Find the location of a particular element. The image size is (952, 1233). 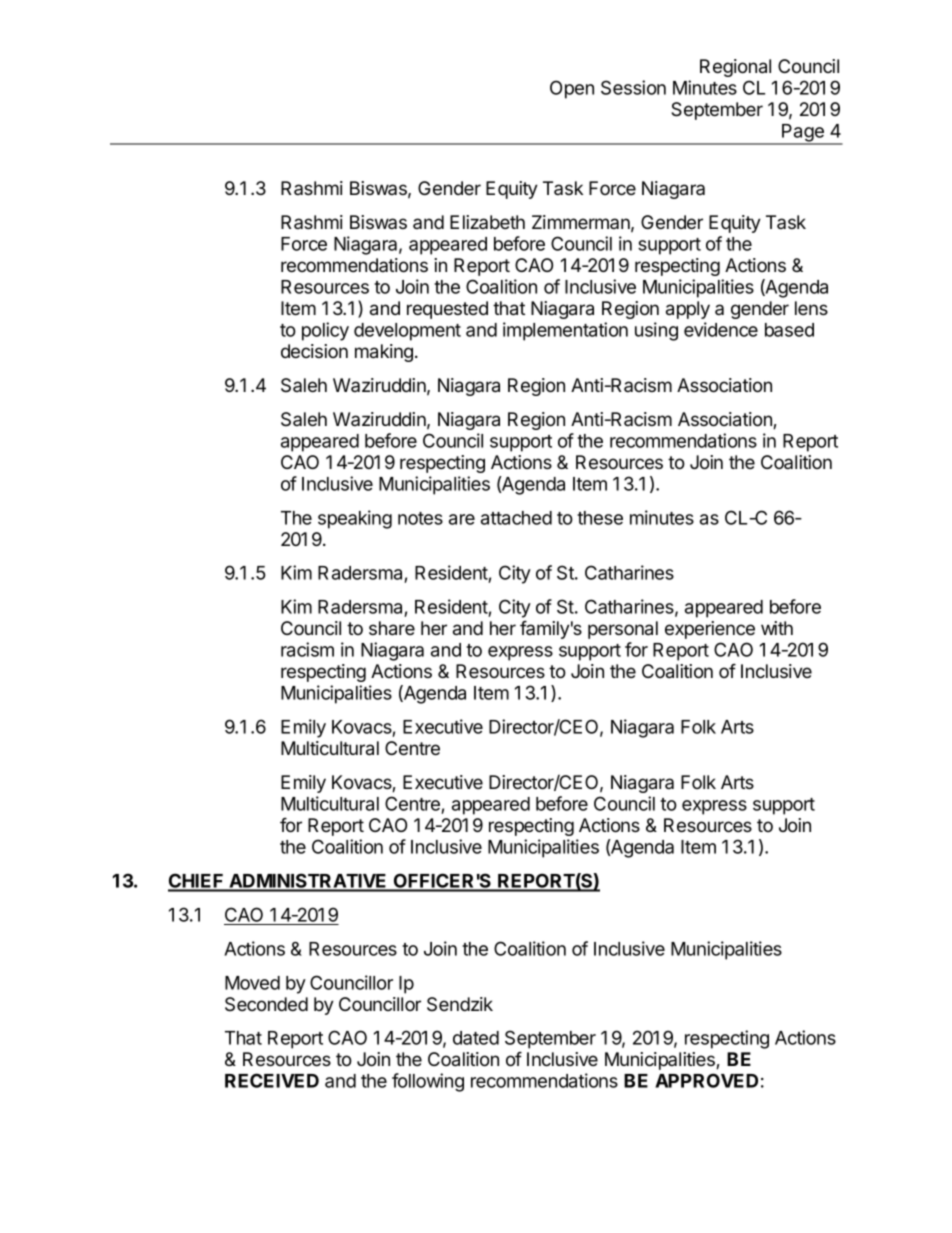

dated is located at coordinates (476, 1038).
